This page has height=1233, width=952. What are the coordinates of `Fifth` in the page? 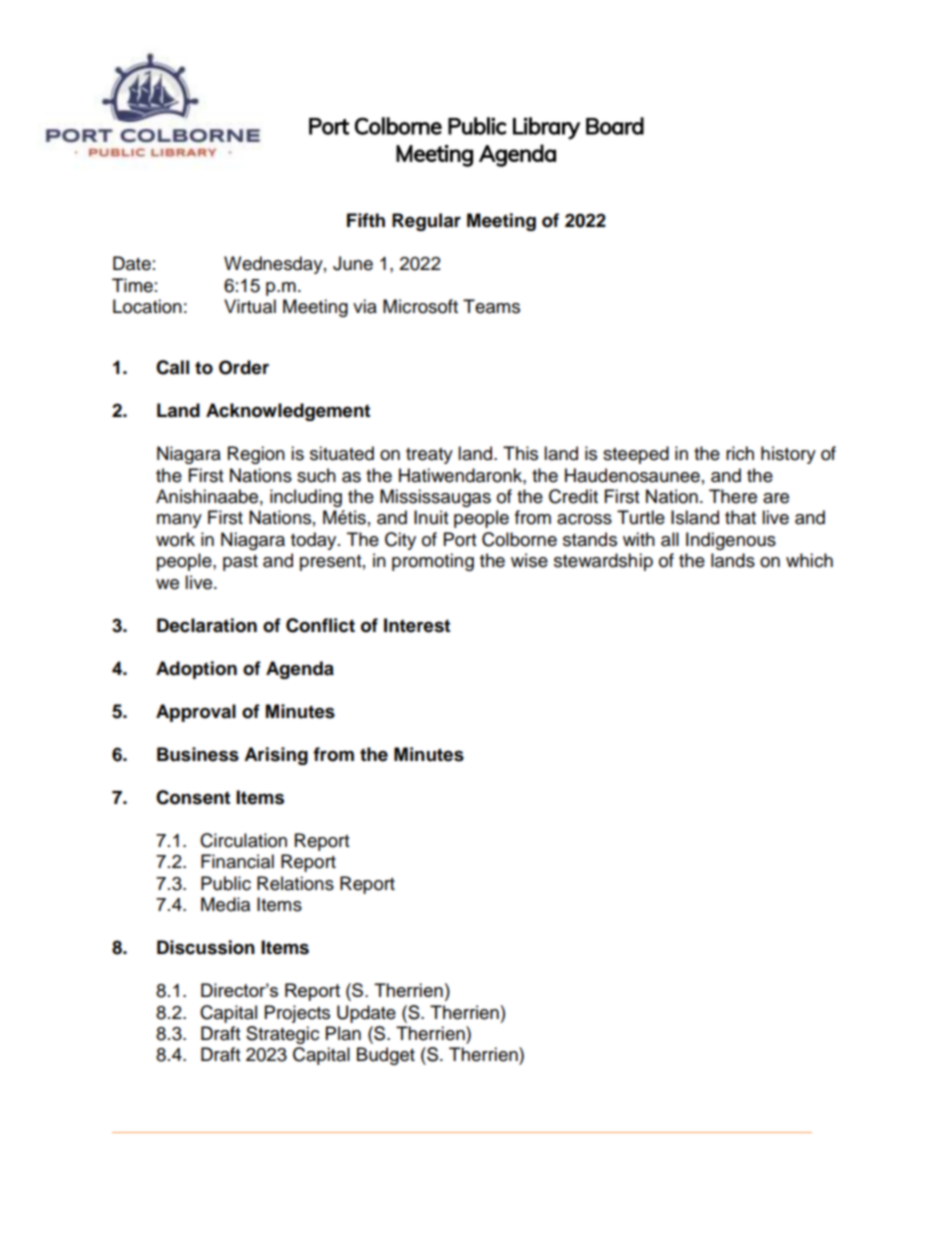 It's located at (366, 220).
